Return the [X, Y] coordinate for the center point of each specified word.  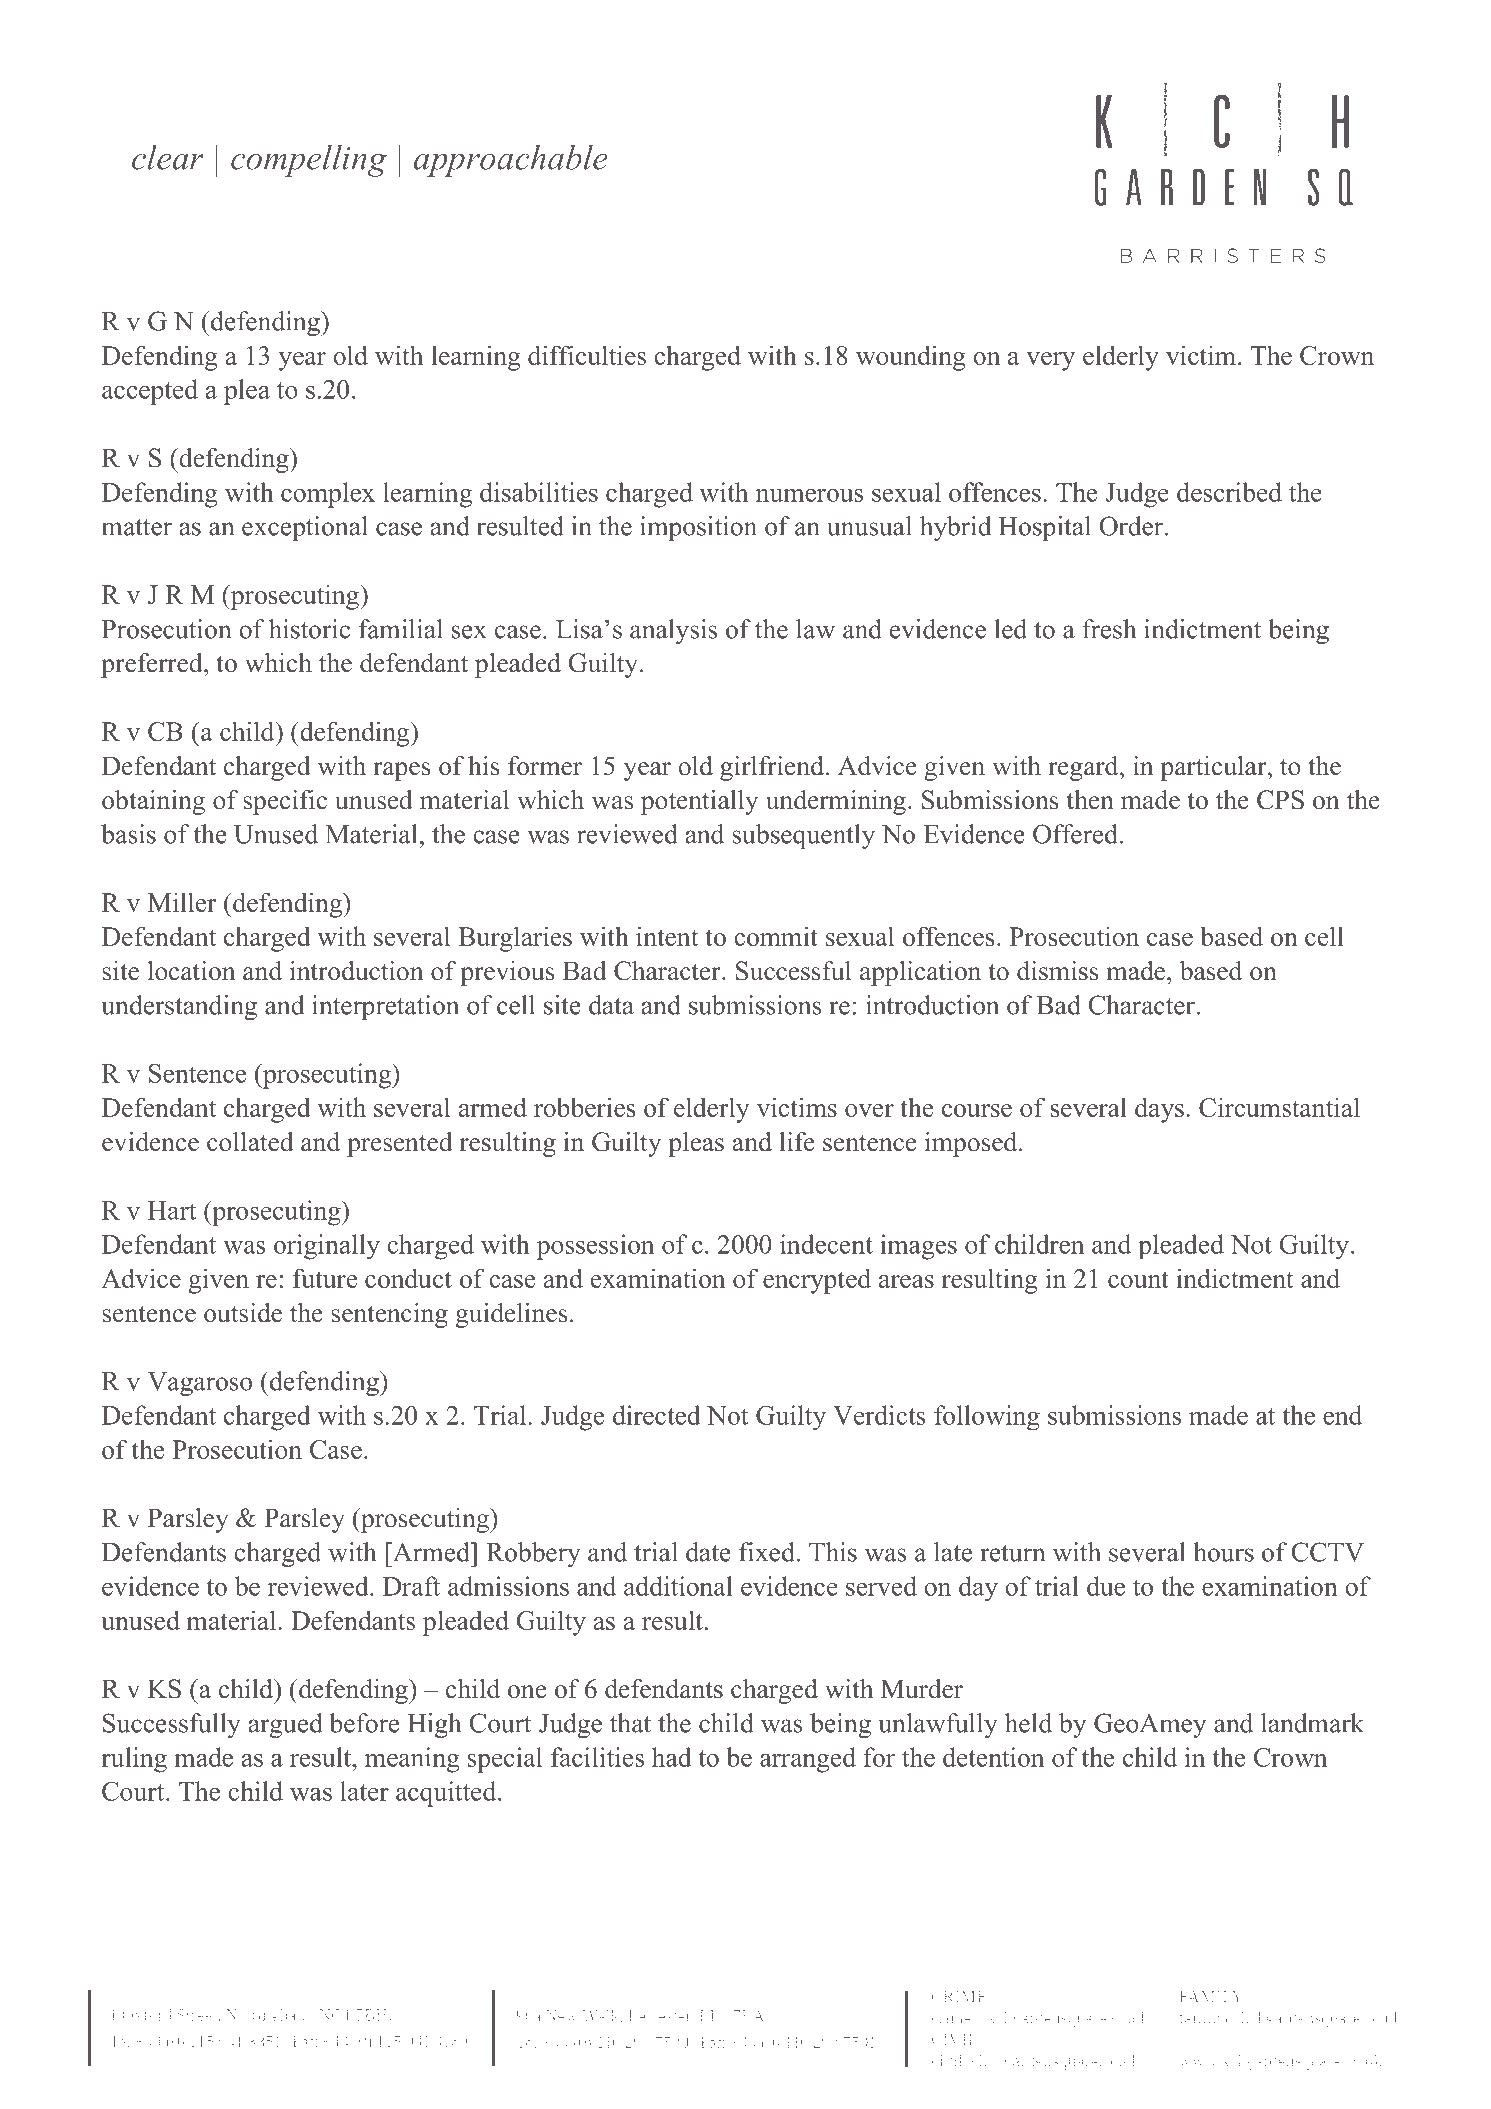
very [1050, 361]
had [672, 1757]
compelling [309, 161]
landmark [1312, 1723]
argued [286, 1725]
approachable [511, 161]
